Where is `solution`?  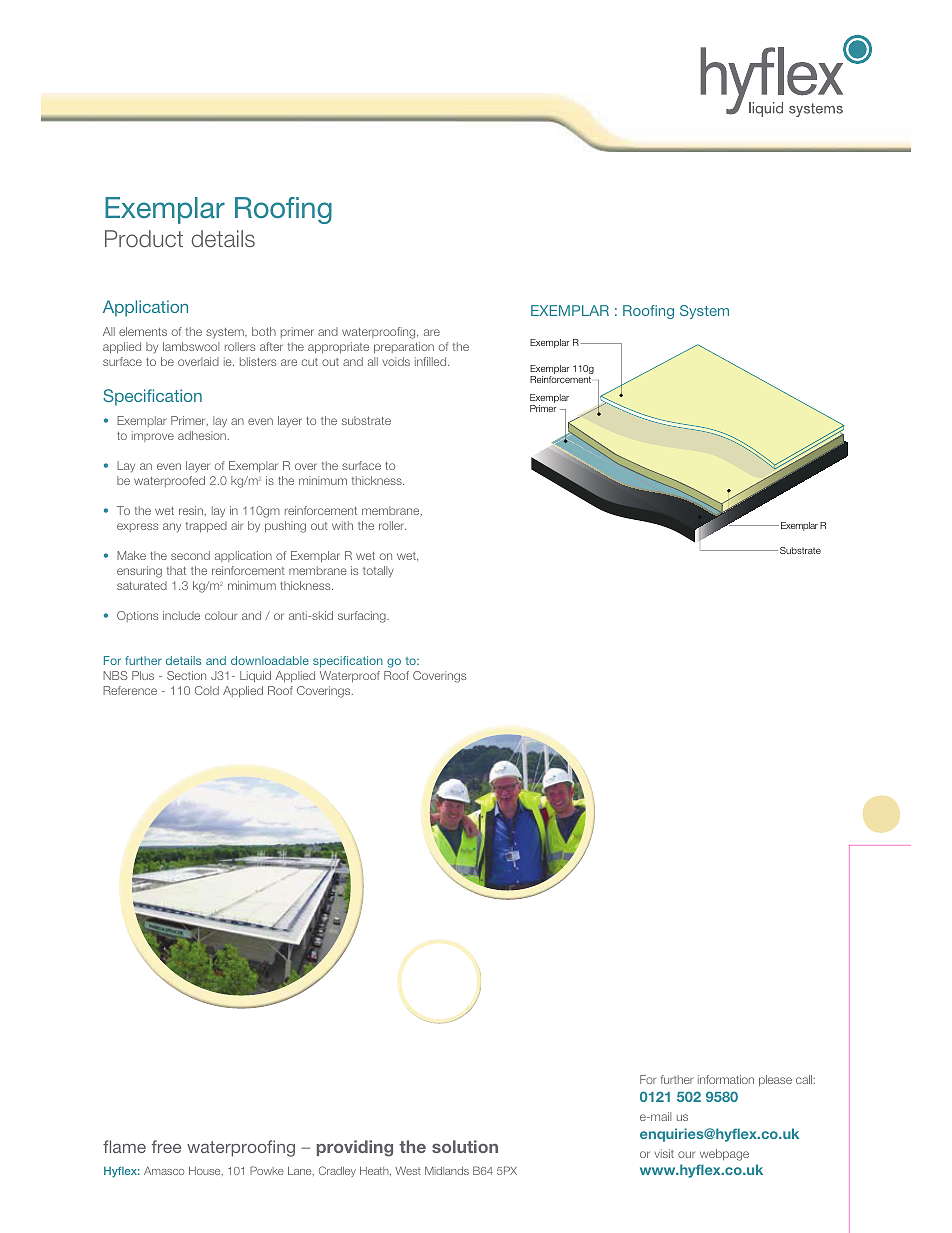
solution is located at coordinates (465, 1146).
